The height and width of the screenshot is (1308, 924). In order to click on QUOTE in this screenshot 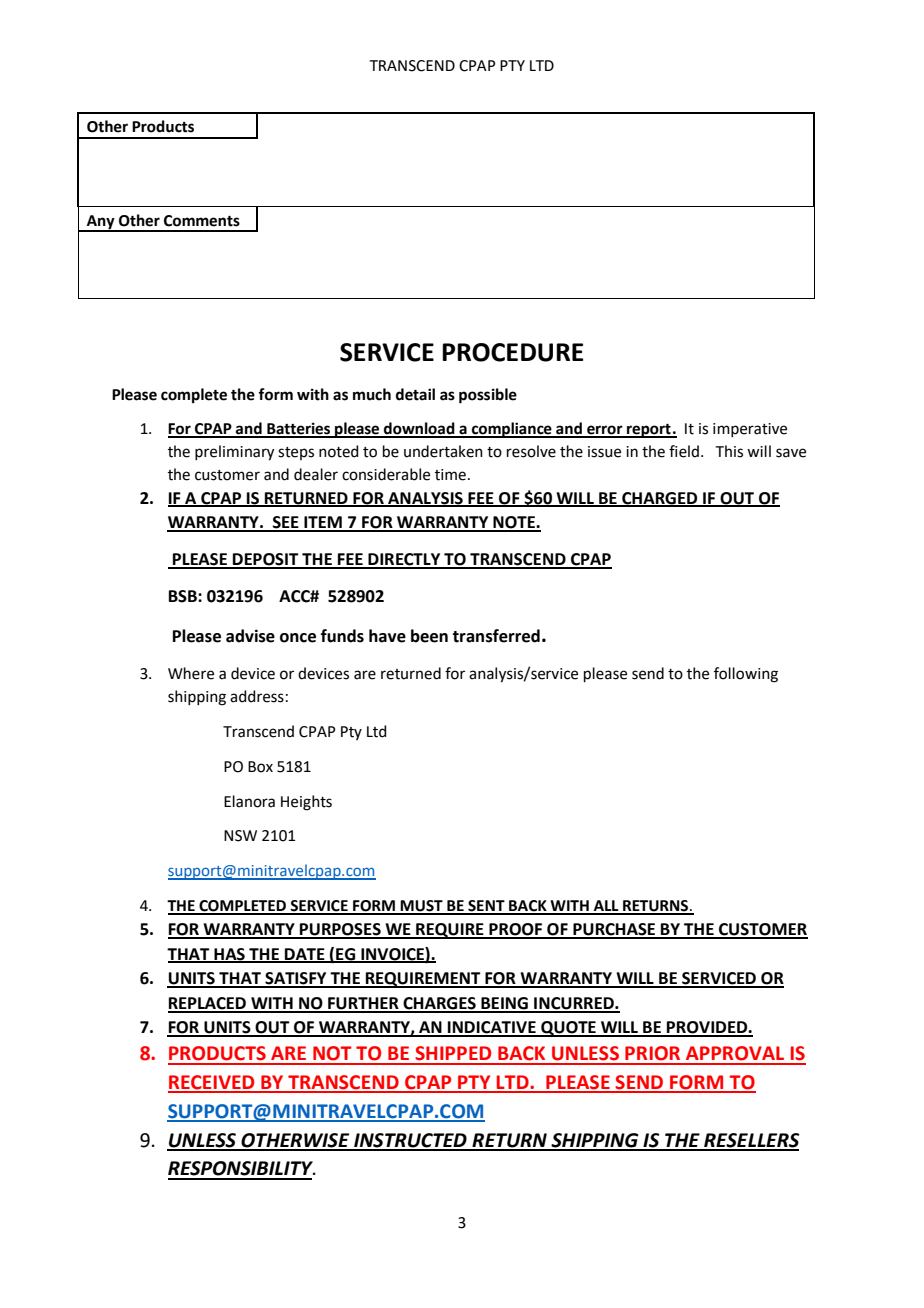, I will do `click(568, 1029)`.
